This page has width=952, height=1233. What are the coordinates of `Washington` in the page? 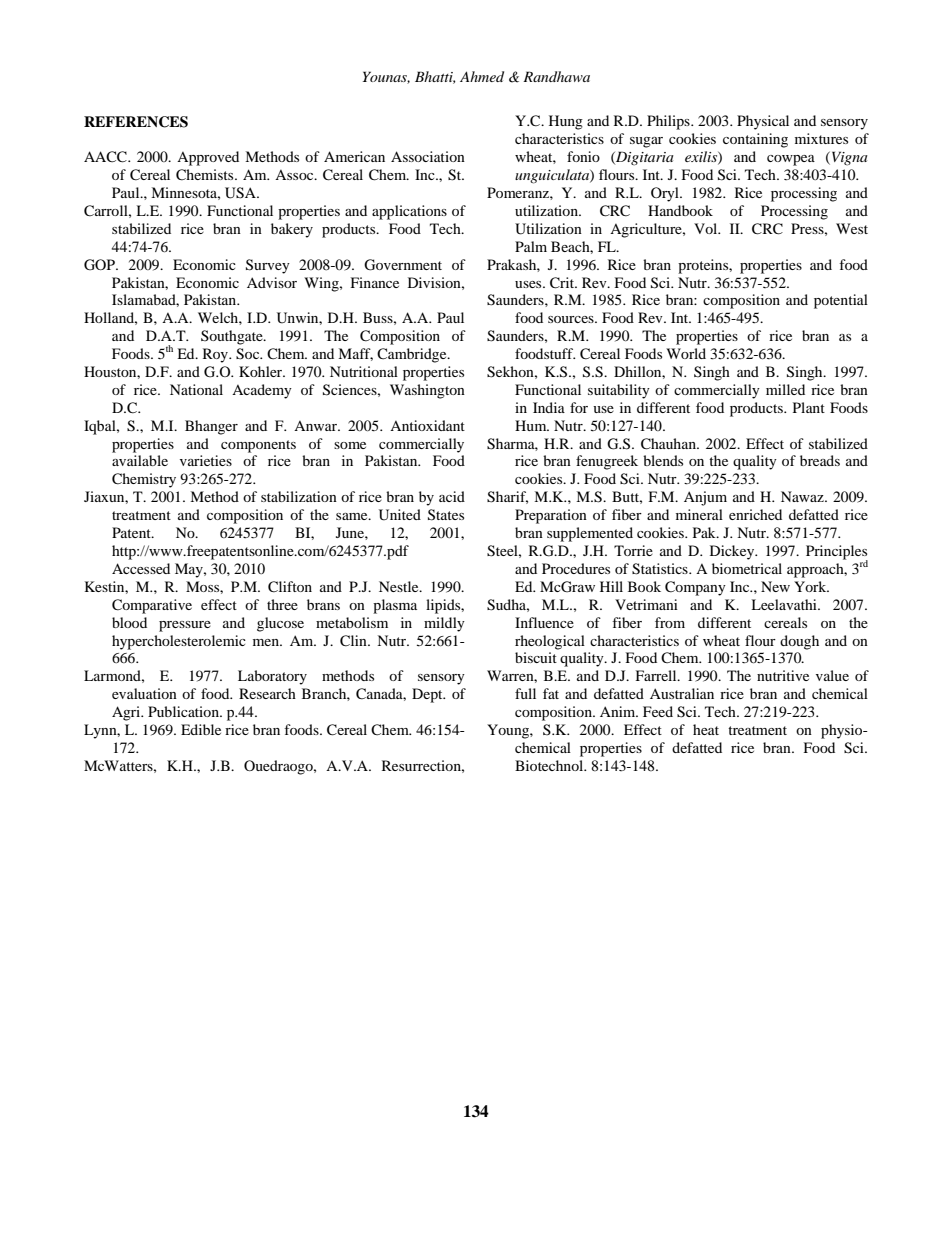 It's located at (427, 391).
